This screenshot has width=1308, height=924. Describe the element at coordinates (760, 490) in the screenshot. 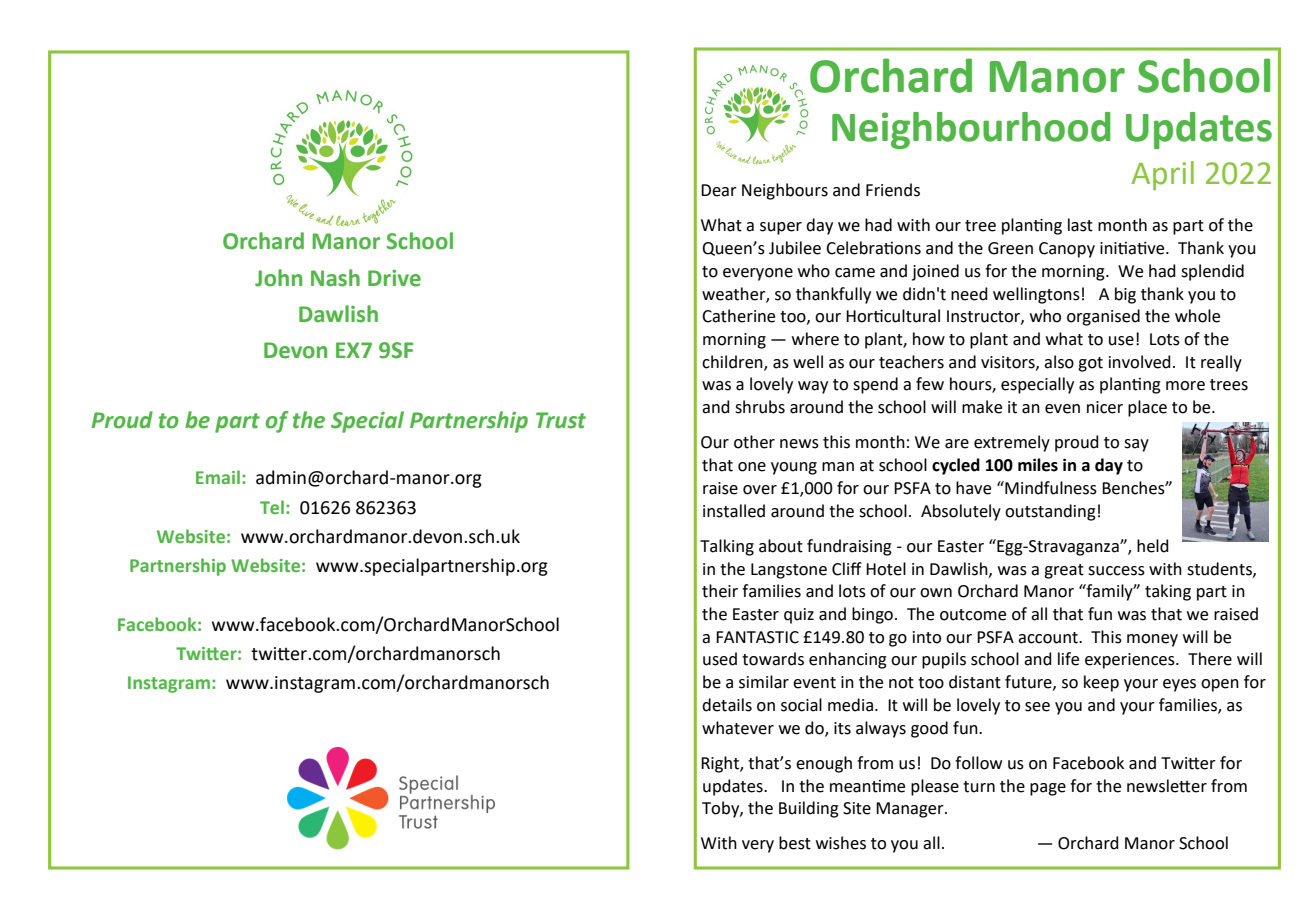

I see `over` at that location.
